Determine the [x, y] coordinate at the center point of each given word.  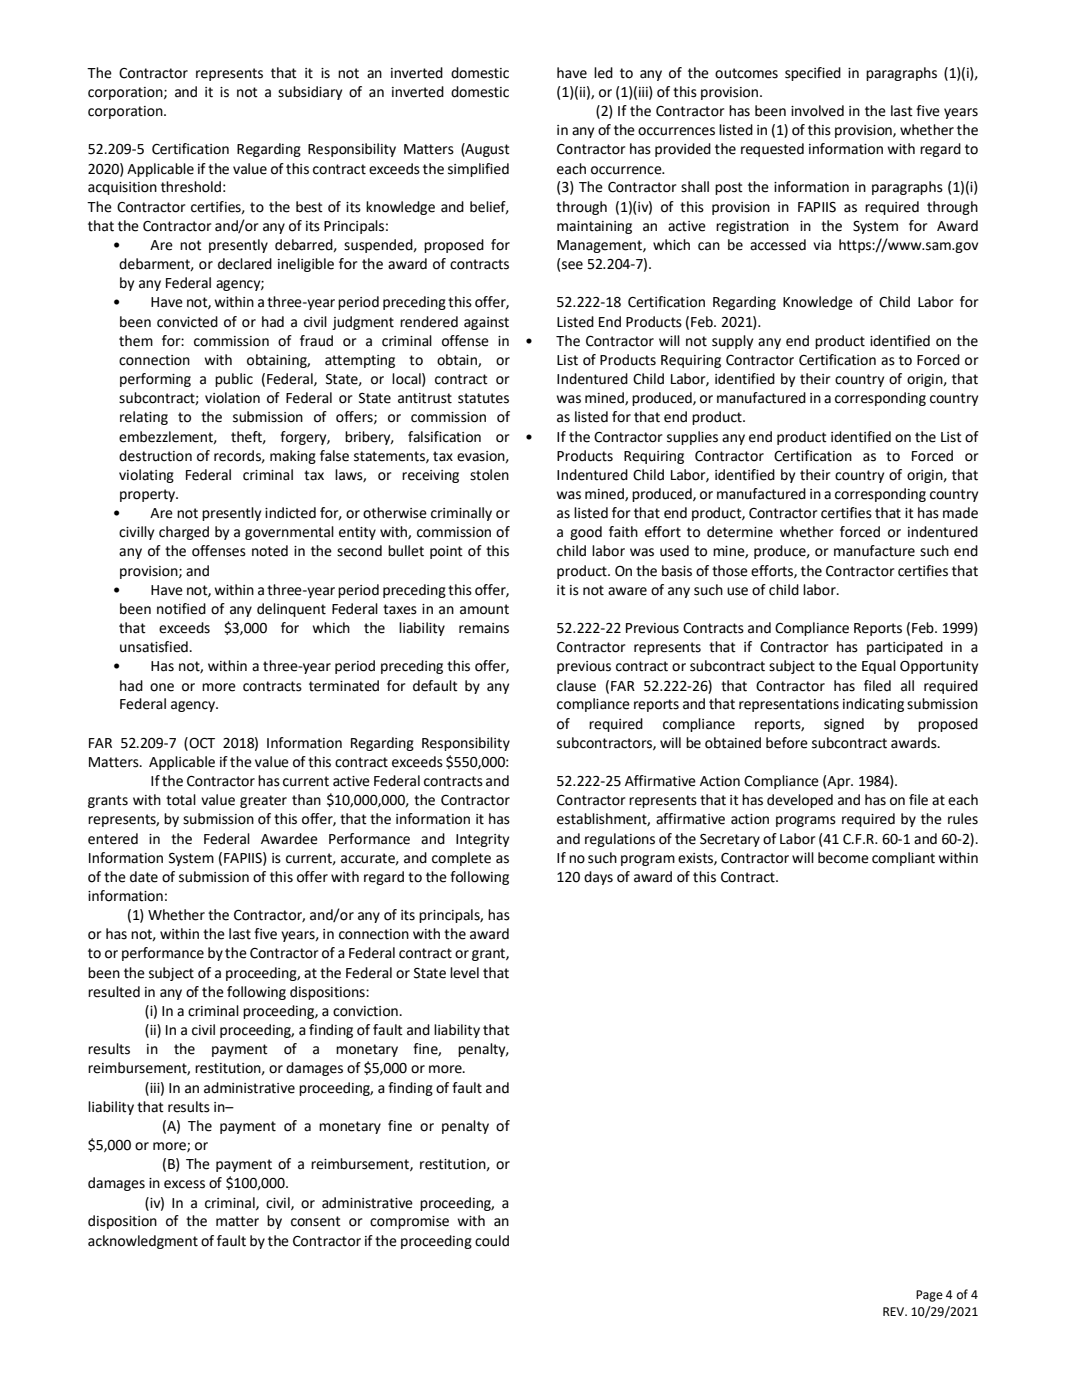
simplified [478, 170]
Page [929, 1296]
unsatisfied [155, 647]
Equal [879, 667]
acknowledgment [143, 1242]
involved [817, 111]
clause [576, 686]
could [492, 1241]
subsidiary [310, 93]
